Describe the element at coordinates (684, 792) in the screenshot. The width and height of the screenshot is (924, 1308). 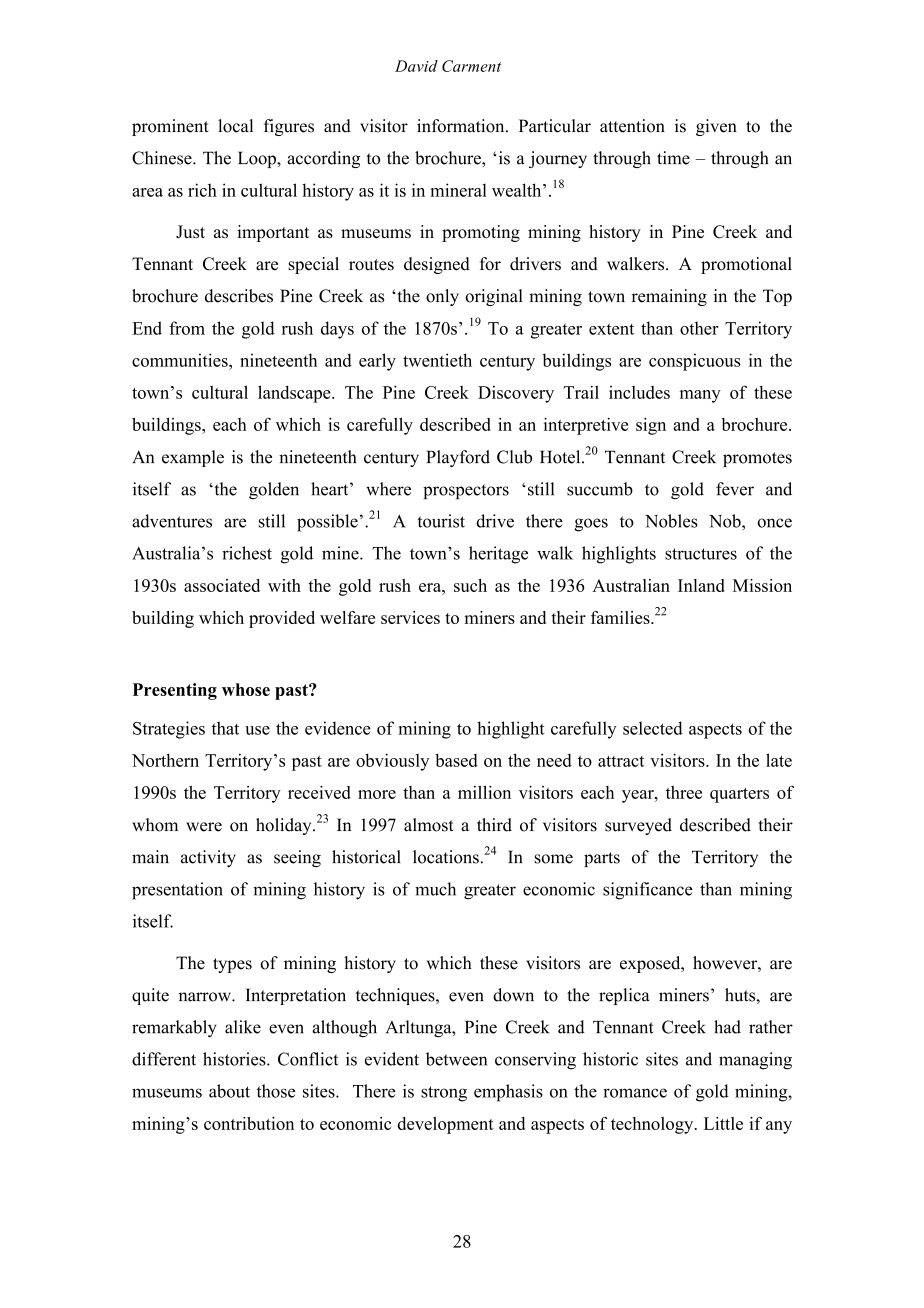
I see `three` at that location.
